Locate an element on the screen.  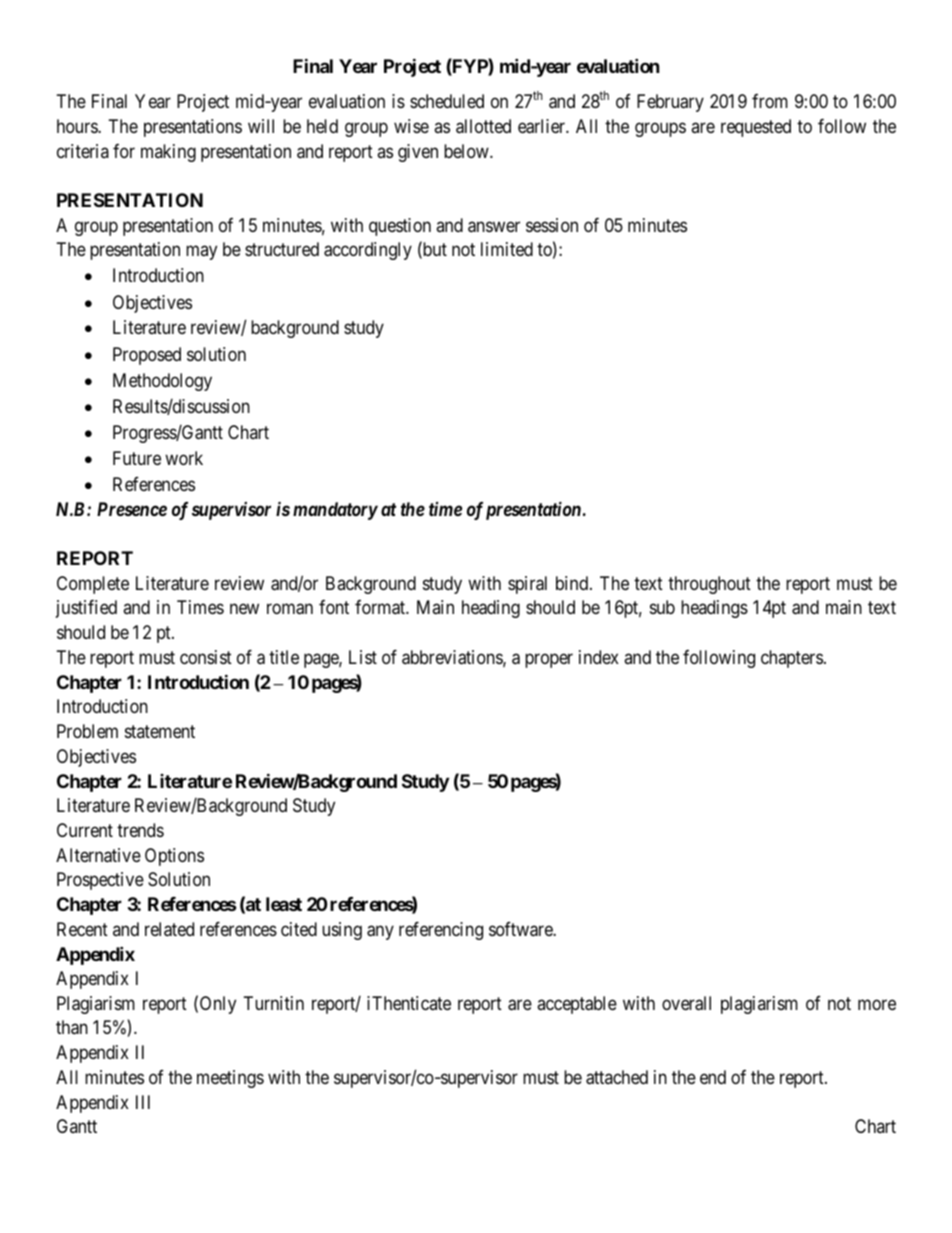
attached is located at coordinates (617, 1077).
